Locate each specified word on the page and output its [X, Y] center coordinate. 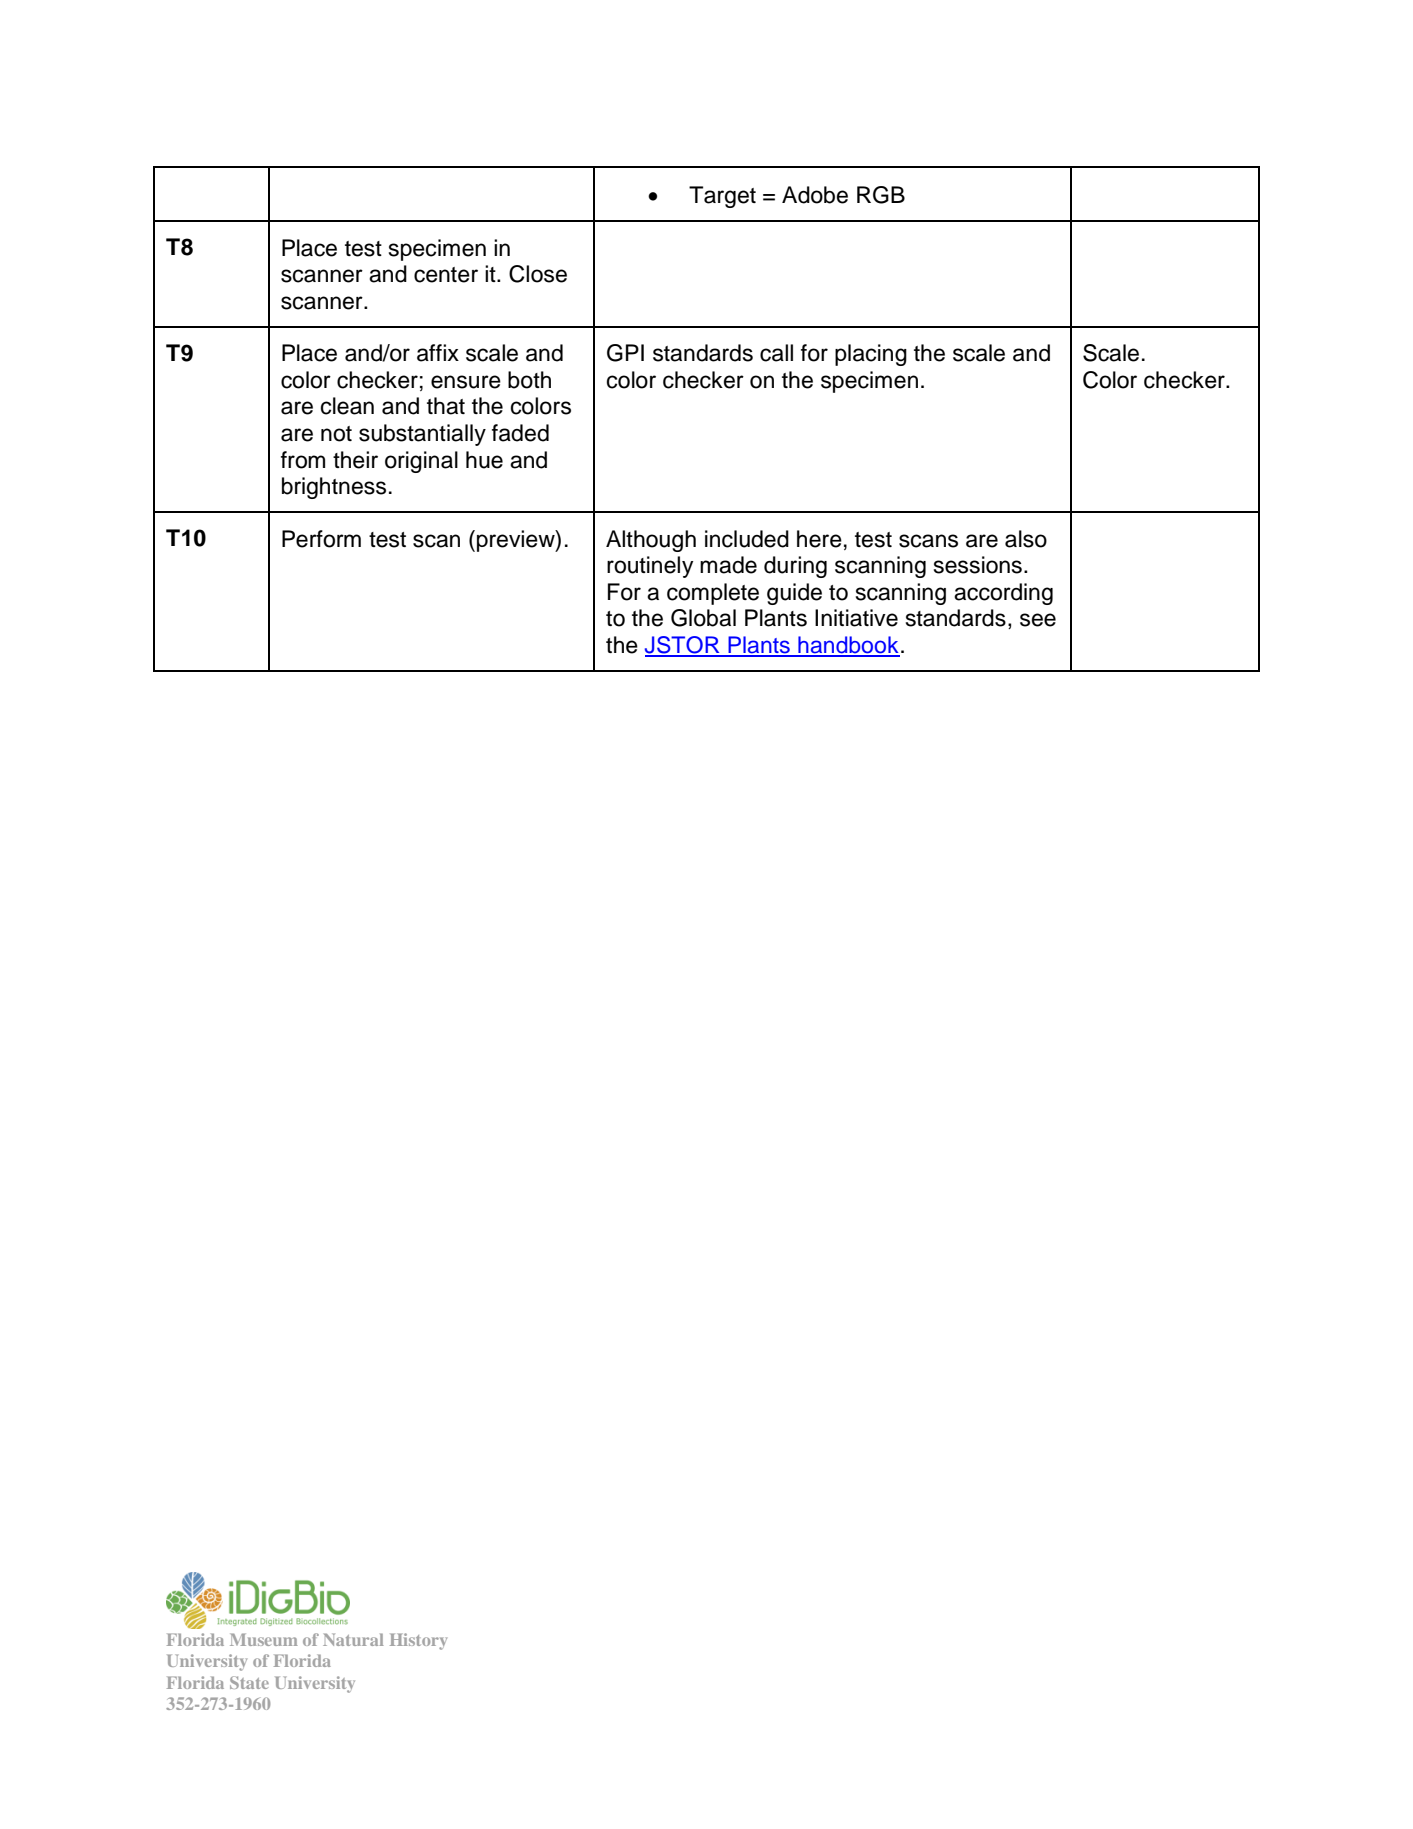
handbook [848, 646]
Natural [353, 1639]
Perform [321, 539]
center [446, 275]
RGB [881, 195]
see [1038, 620]
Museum [264, 1639]
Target [722, 197]
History [418, 1641]
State [249, 1682]
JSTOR [683, 646]
